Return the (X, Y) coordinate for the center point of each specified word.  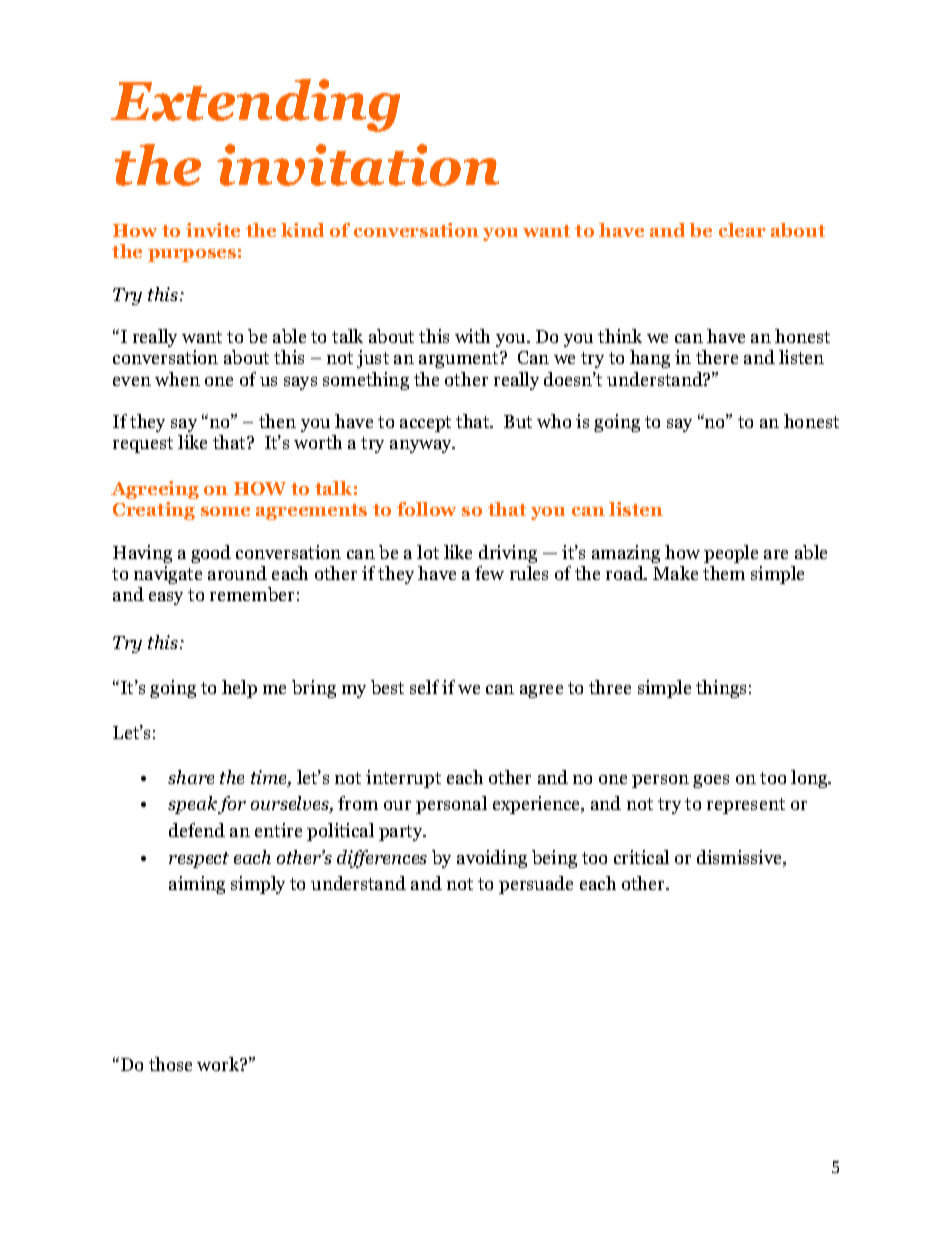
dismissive (741, 858)
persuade (536, 885)
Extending (255, 105)
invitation (358, 165)
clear (742, 230)
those (170, 1064)
